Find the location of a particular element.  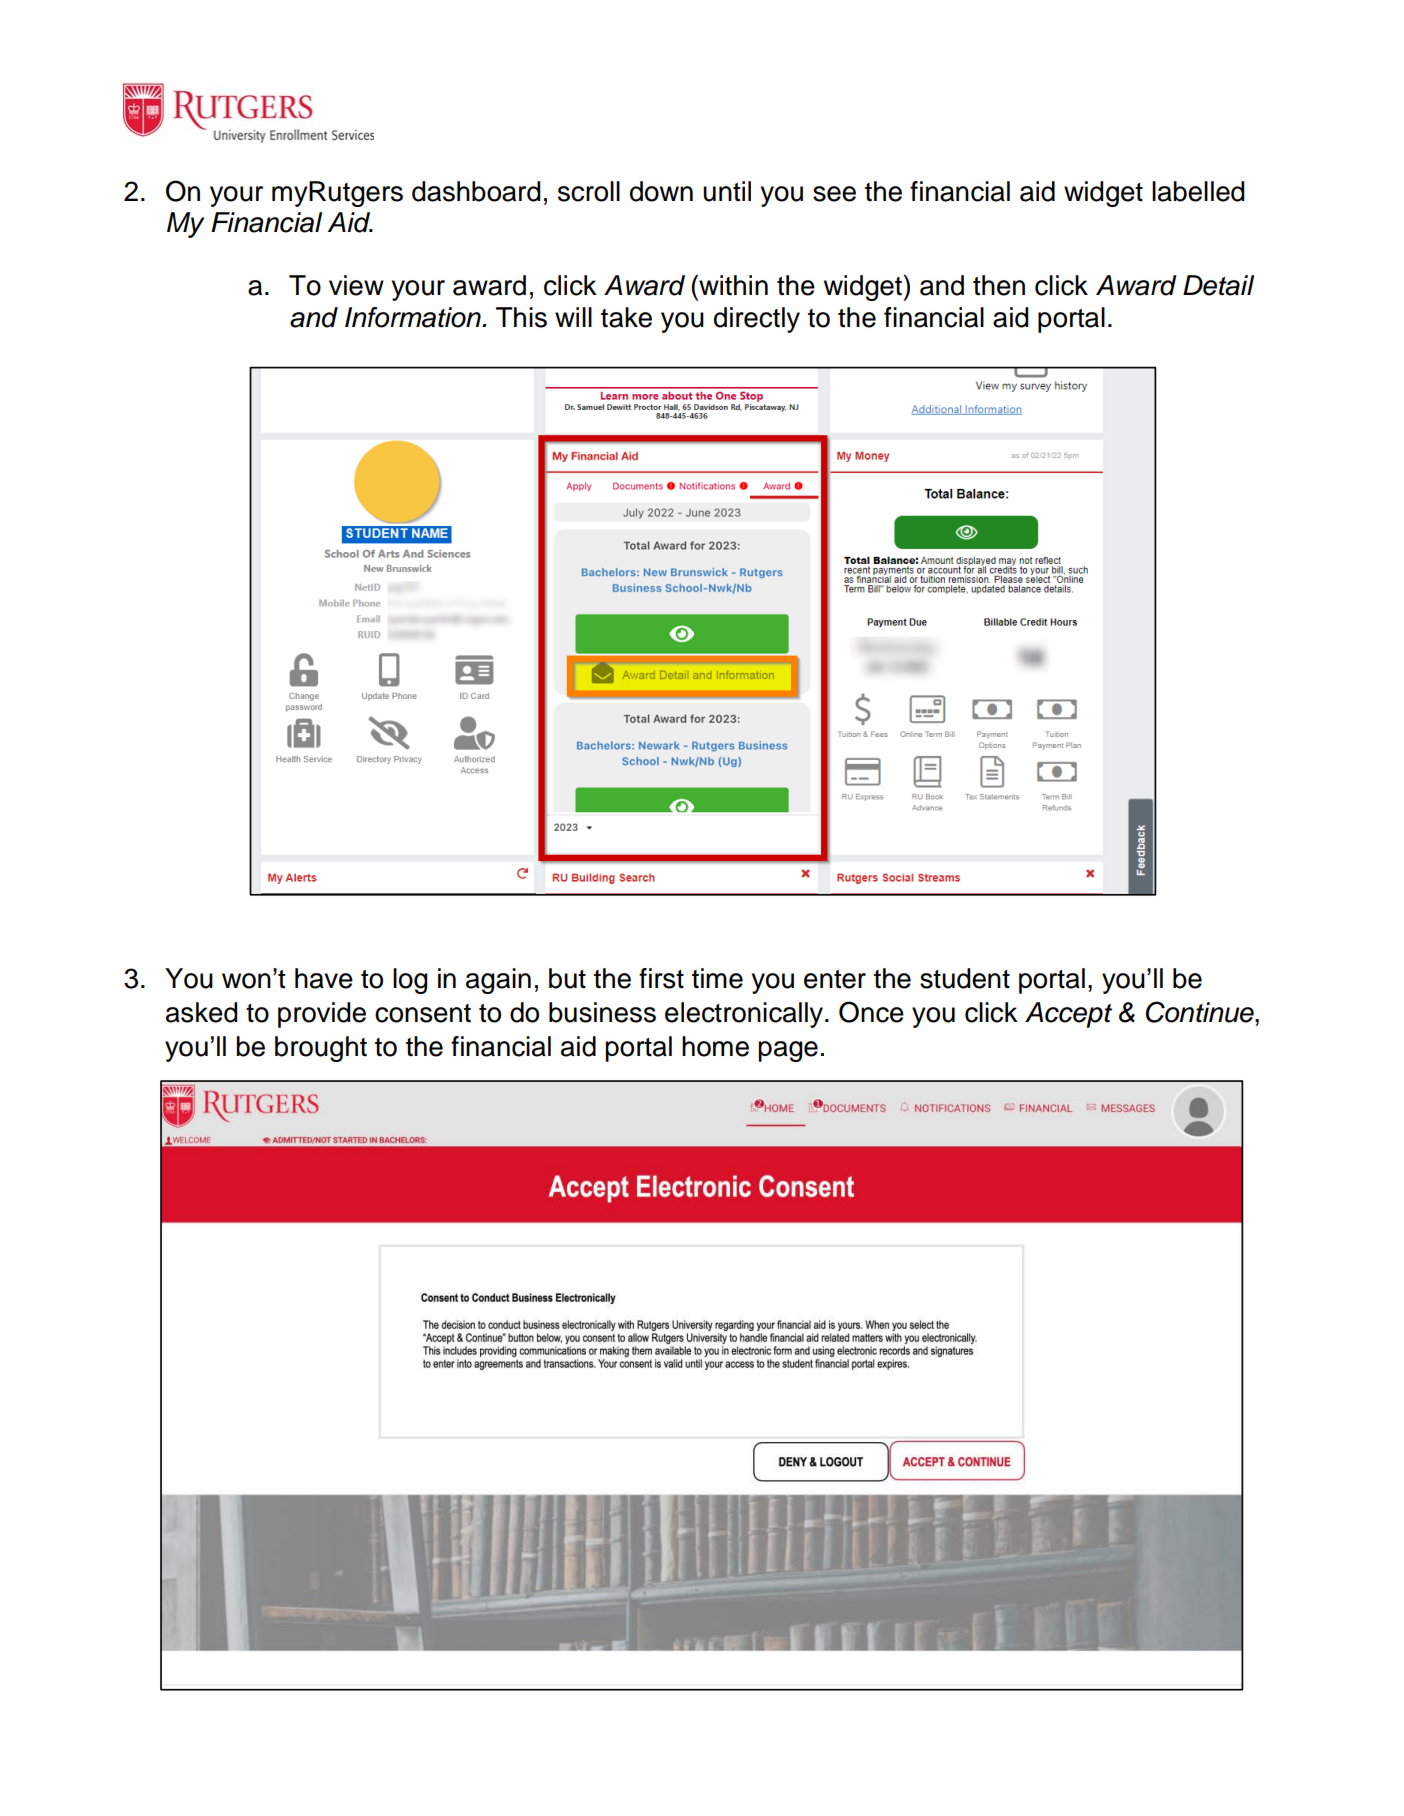

until is located at coordinates (727, 191).
